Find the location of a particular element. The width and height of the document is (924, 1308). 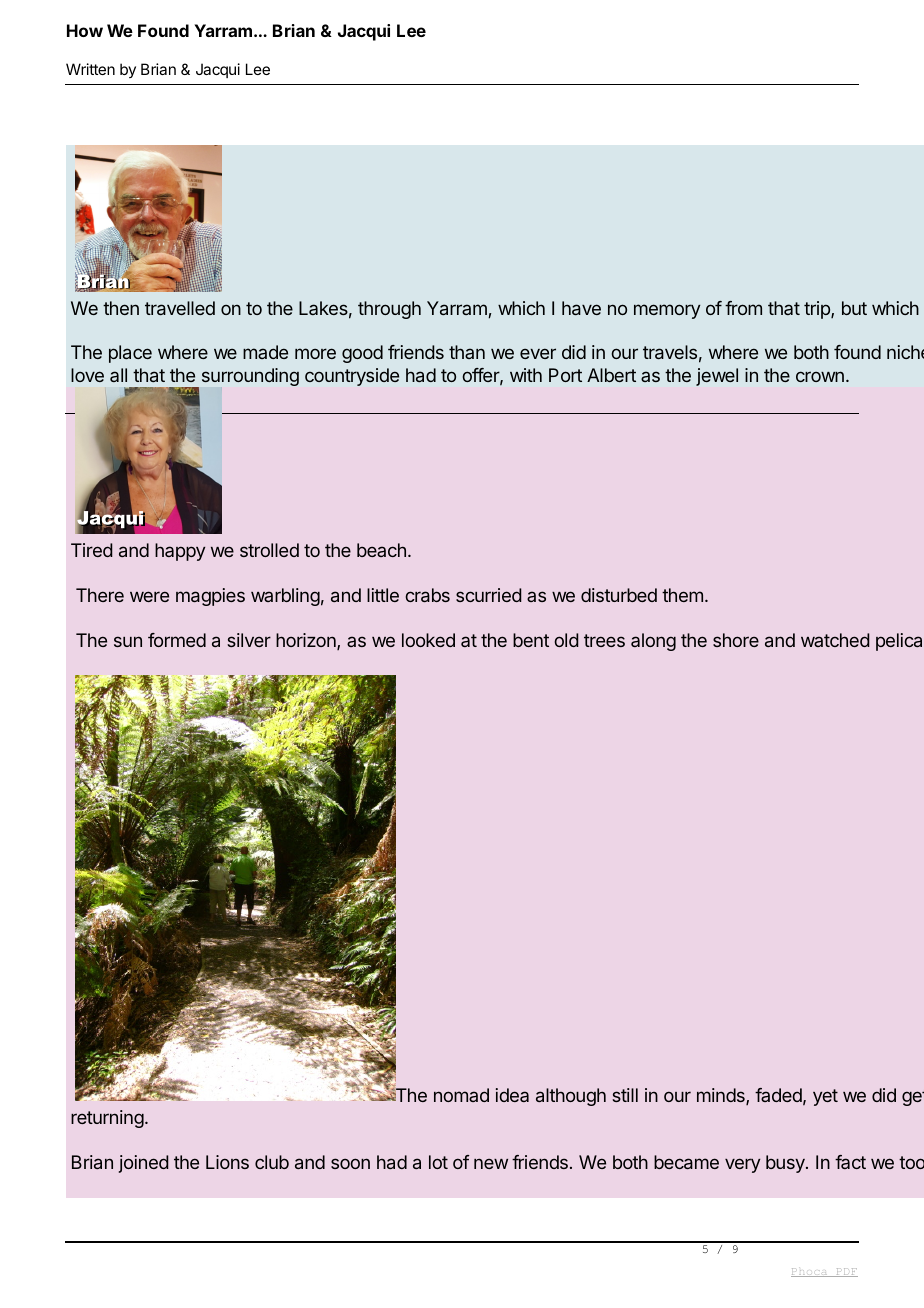

joined is located at coordinates (144, 1164).
